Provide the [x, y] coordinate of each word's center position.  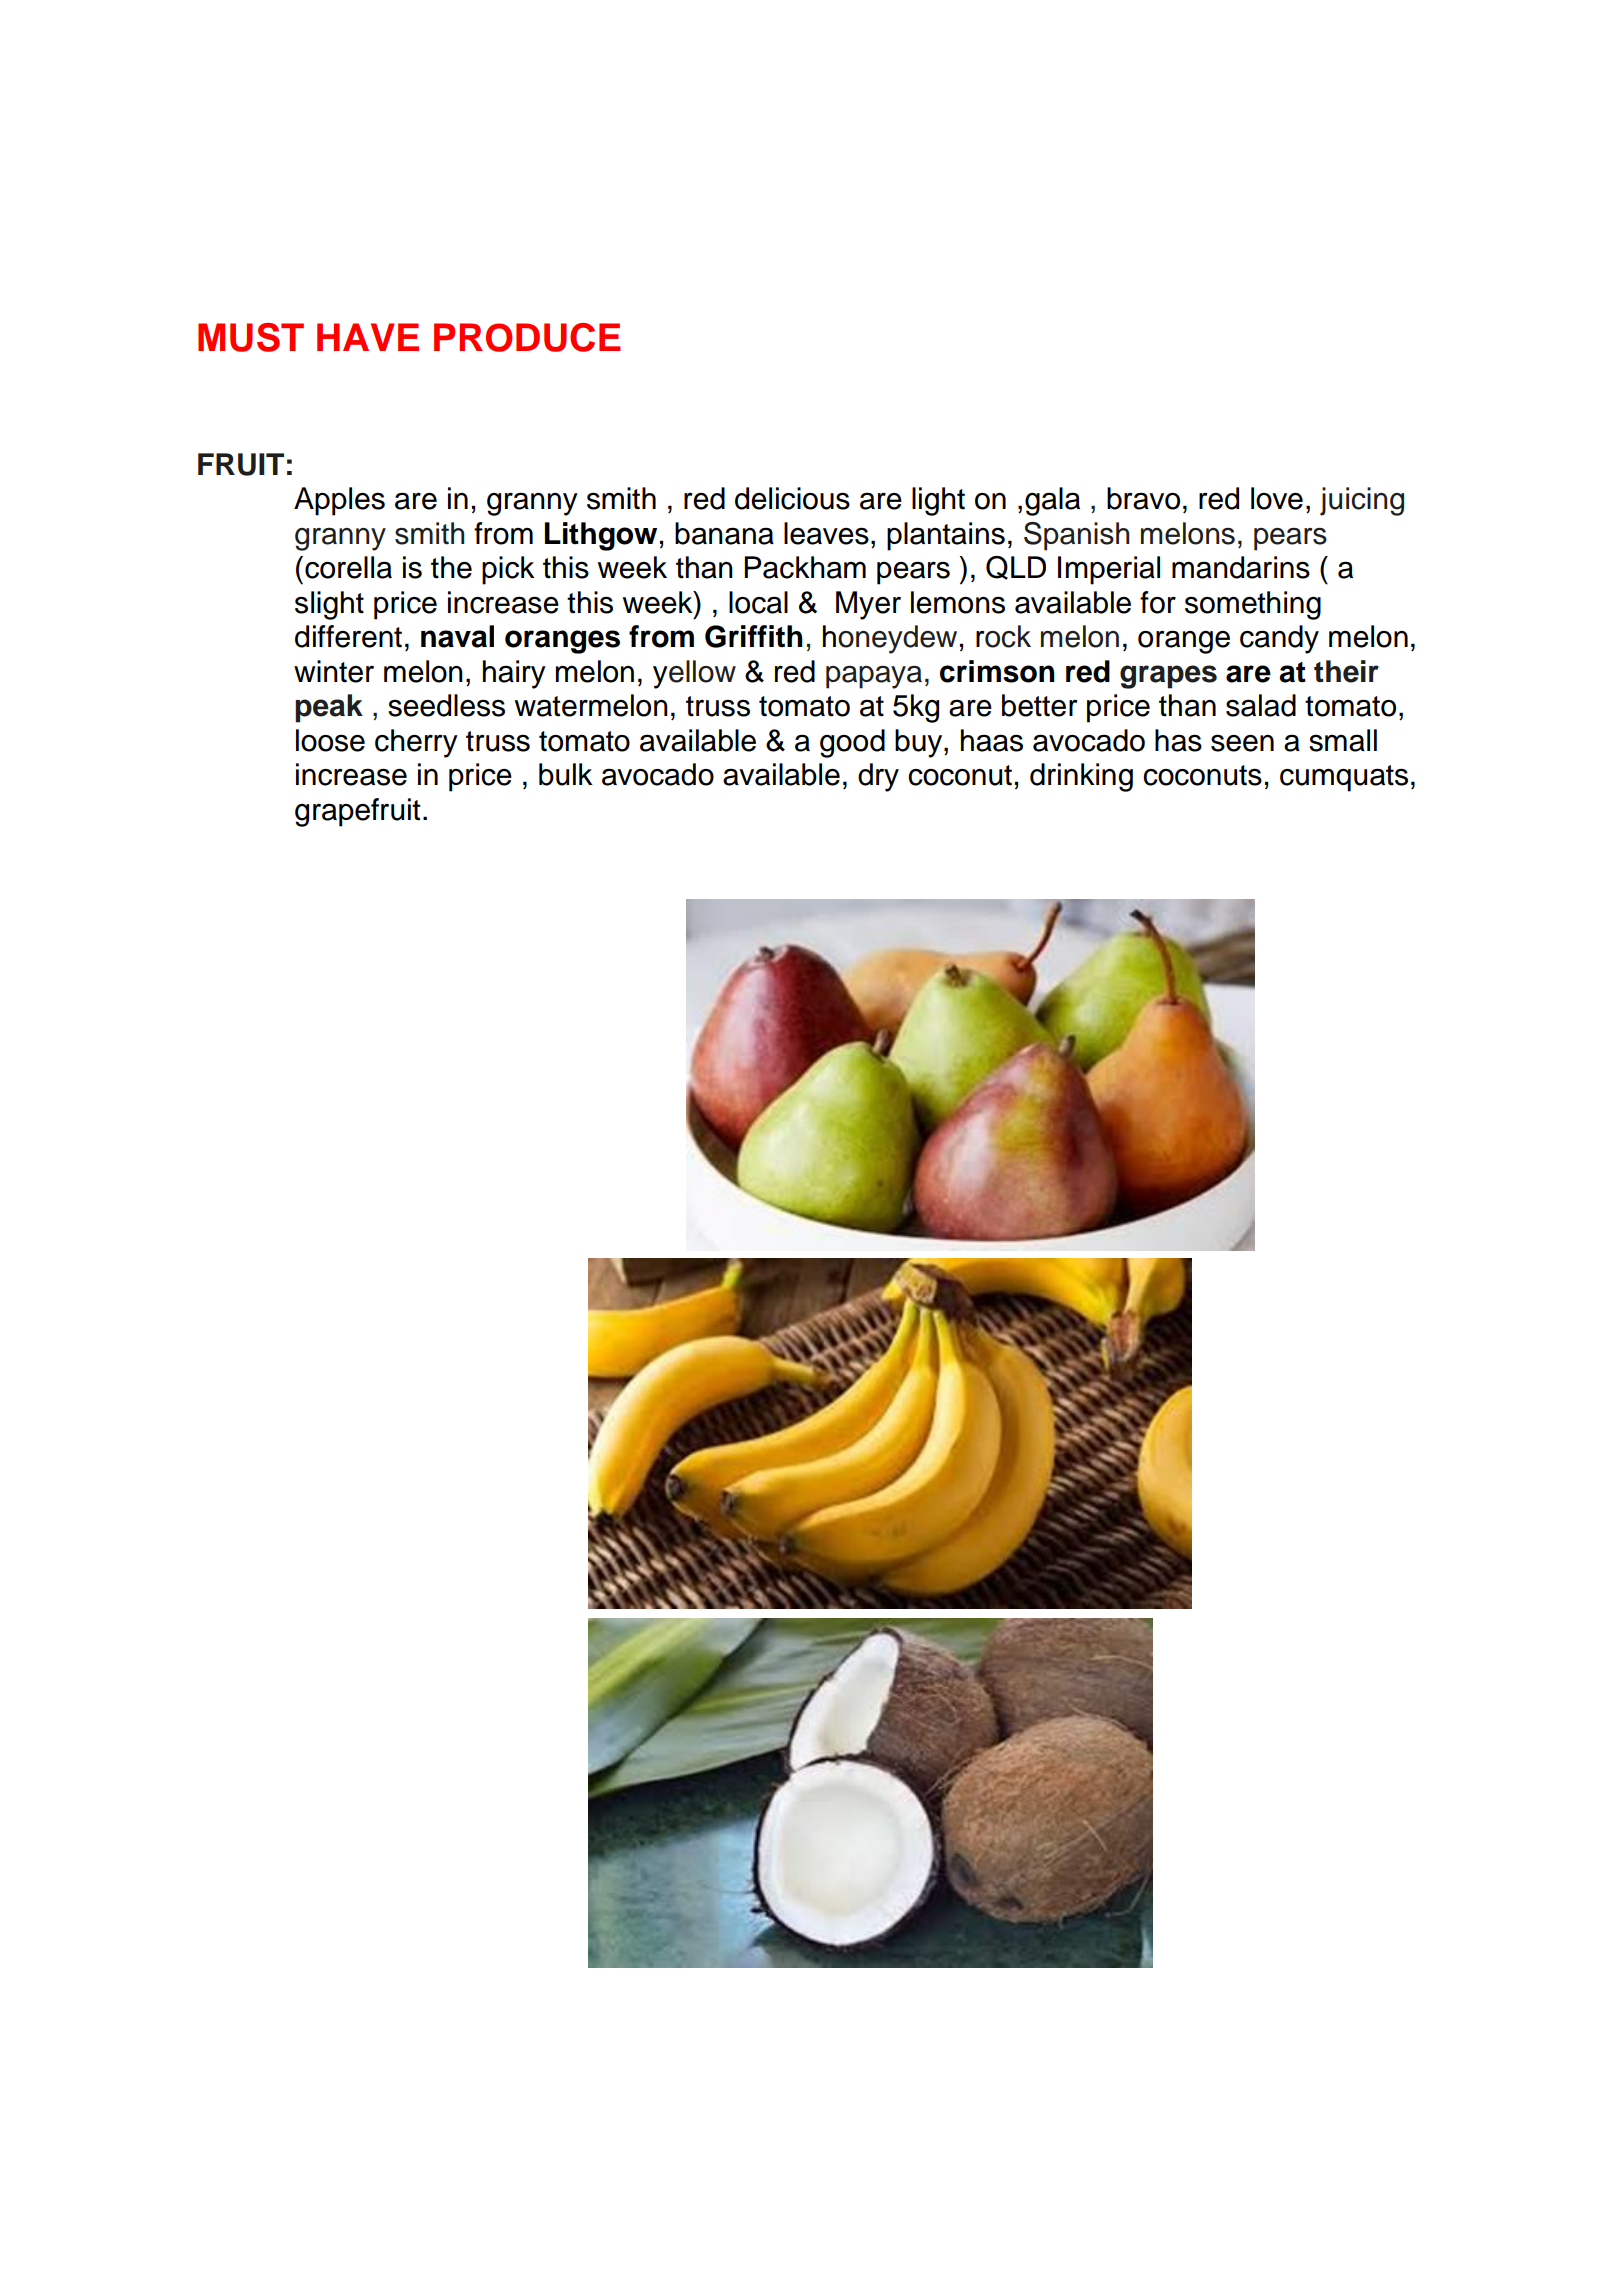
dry [878, 777]
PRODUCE [527, 337]
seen [1242, 743]
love [1277, 498]
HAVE [368, 337]
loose [330, 740]
